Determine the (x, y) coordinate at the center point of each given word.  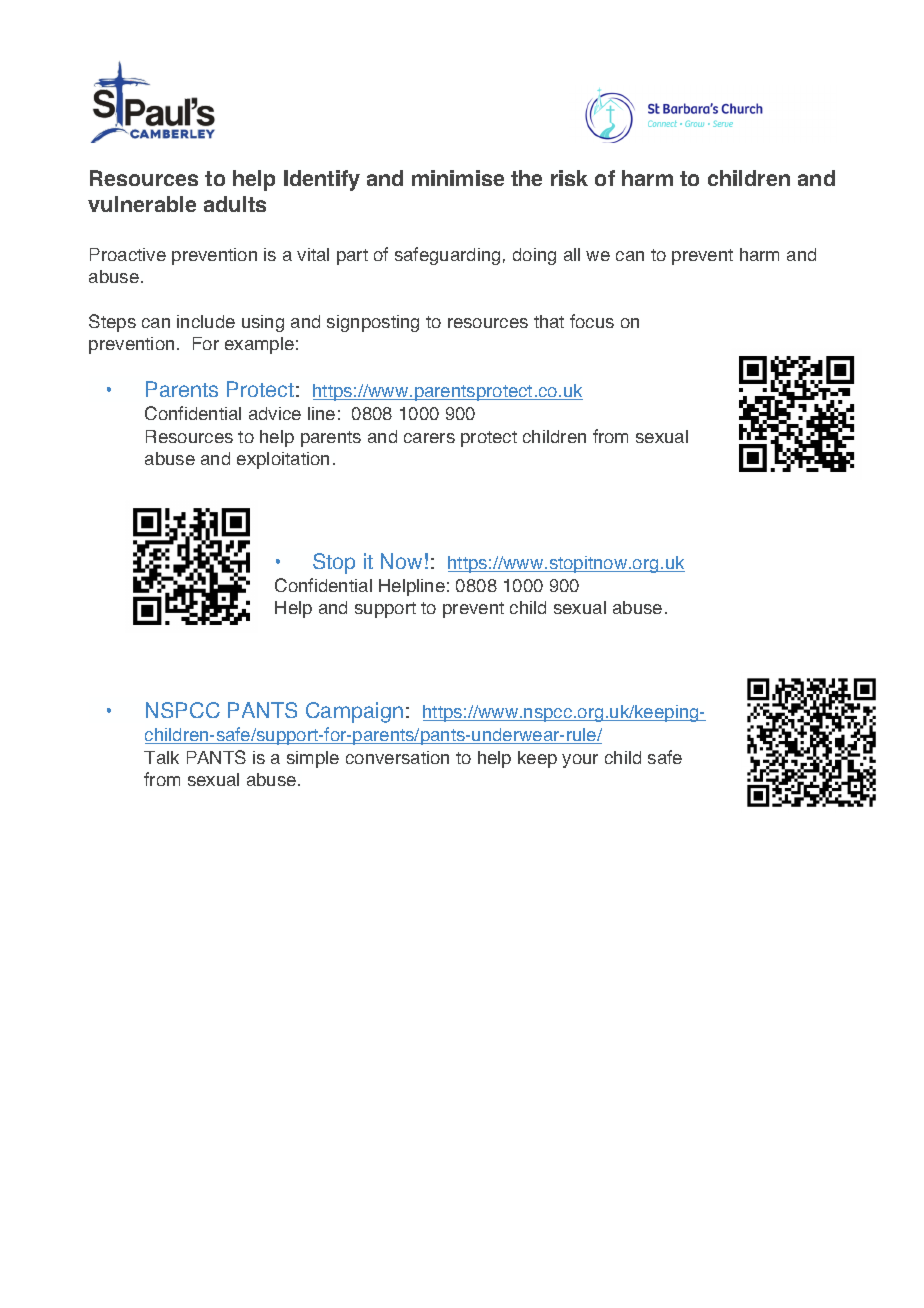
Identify (322, 180)
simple (313, 759)
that (549, 321)
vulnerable (142, 204)
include (206, 321)
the (526, 178)
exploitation (283, 460)
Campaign (354, 712)
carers (429, 438)
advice (275, 413)
